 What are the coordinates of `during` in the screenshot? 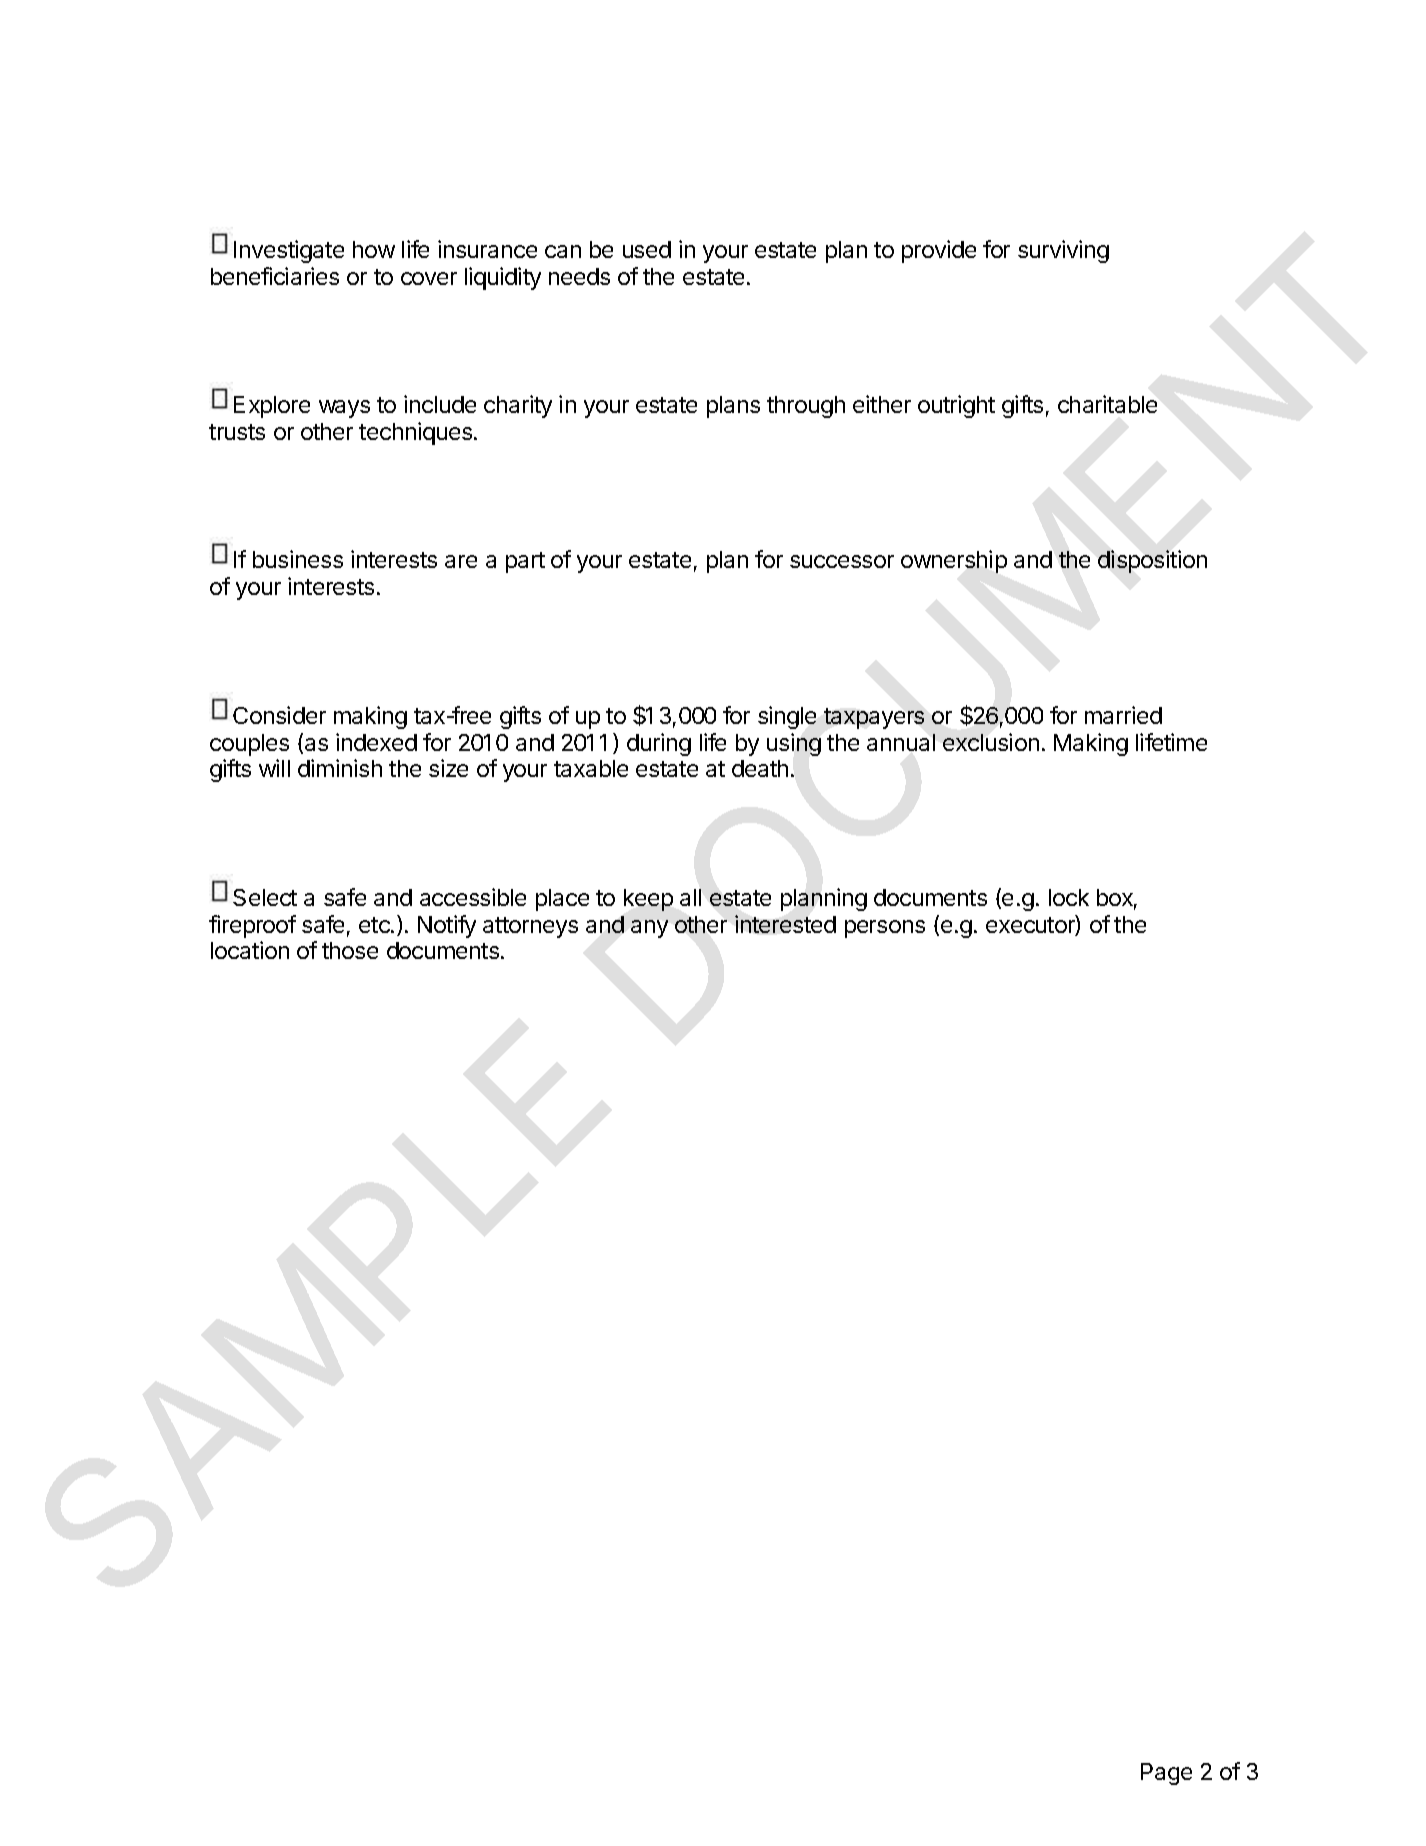 It's located at (659, 744).
